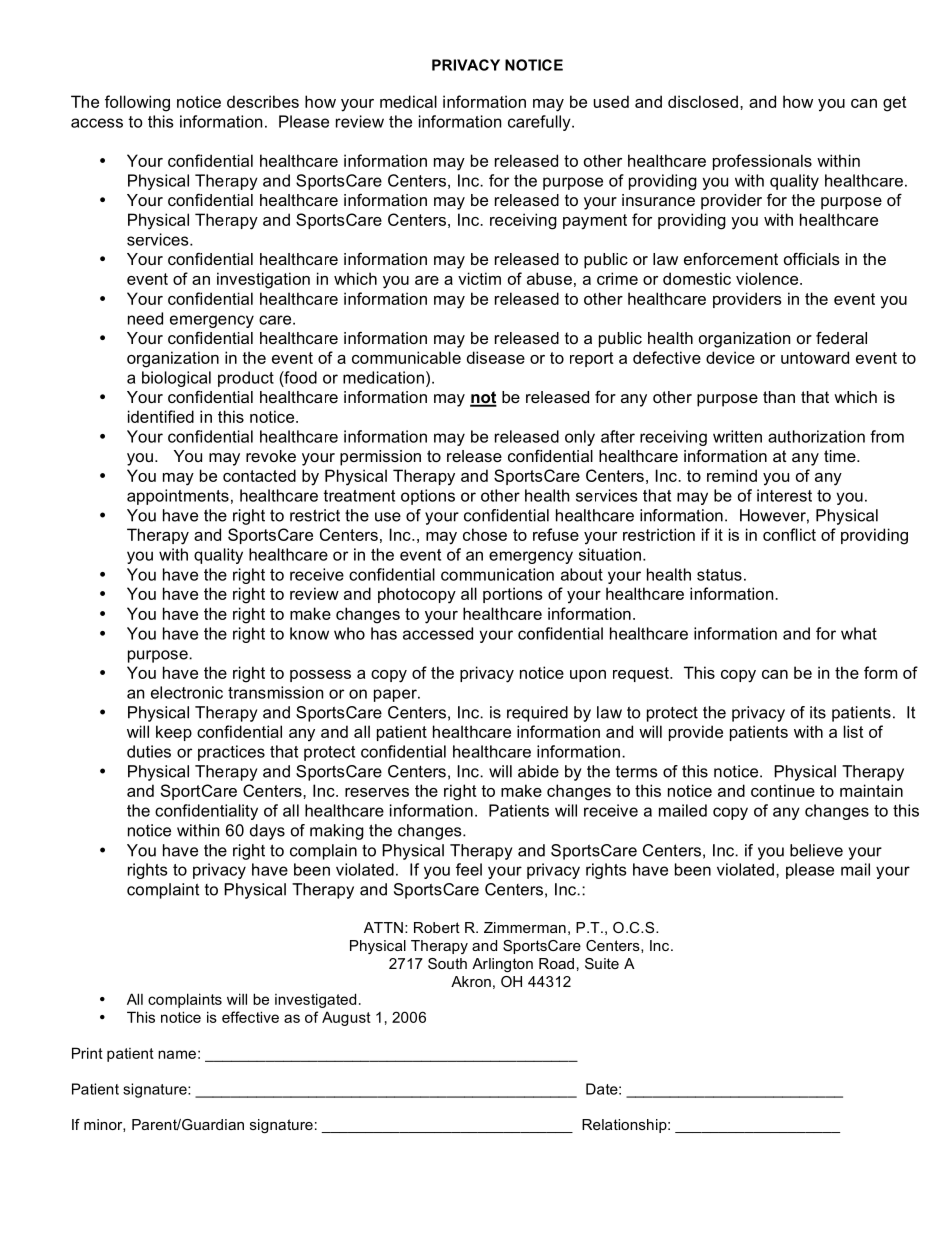  What do you see at coordinates (137, 103) in the screenshot?
I see `following` at bounding box center [137, 103].
